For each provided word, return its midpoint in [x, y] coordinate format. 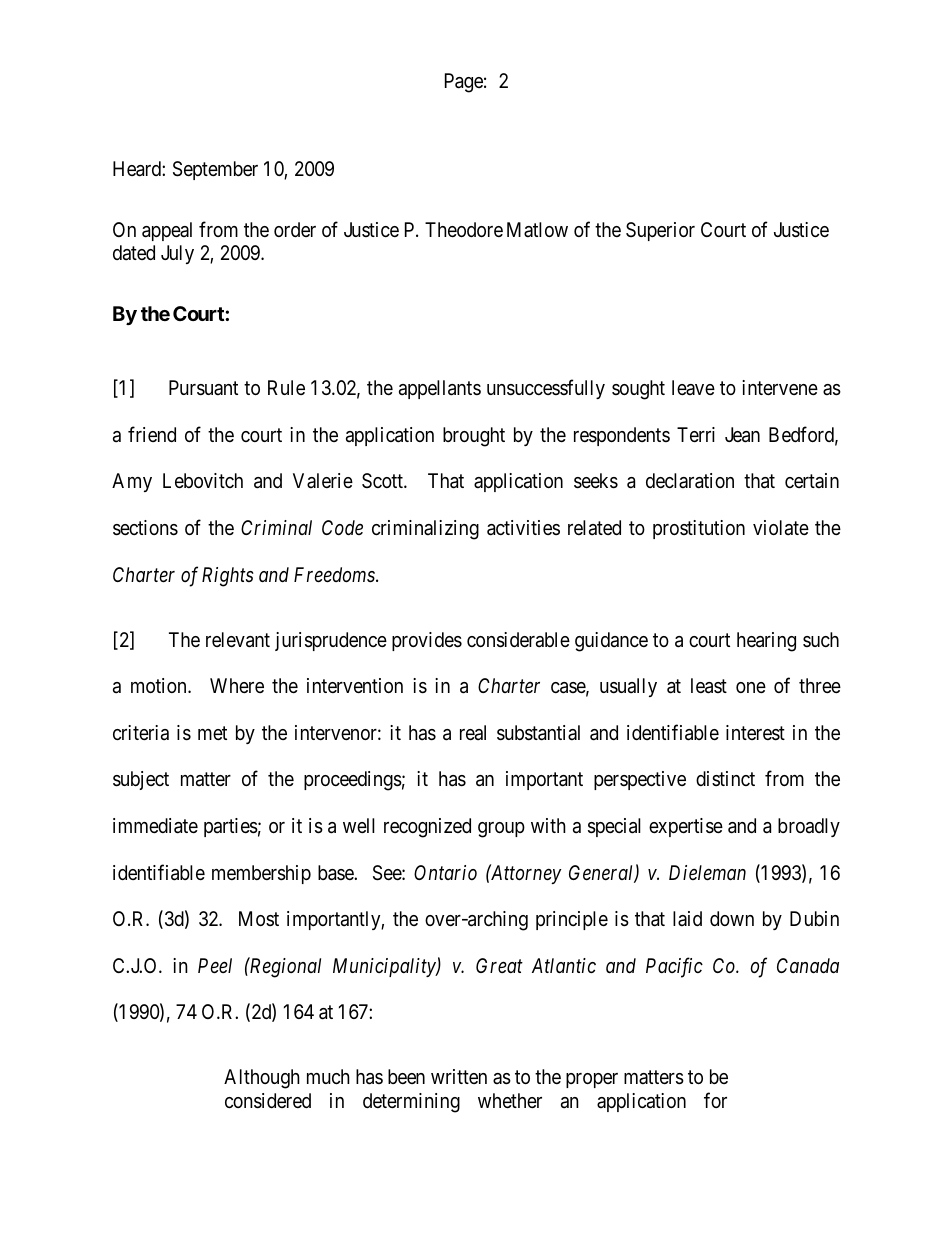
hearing [766, 642]
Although [262, 1079]
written [459, 1076]
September [215, 170]
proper [592, 1080]
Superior [660, 231]
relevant [238, 640]
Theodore [464, 229]
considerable [518, 640]
